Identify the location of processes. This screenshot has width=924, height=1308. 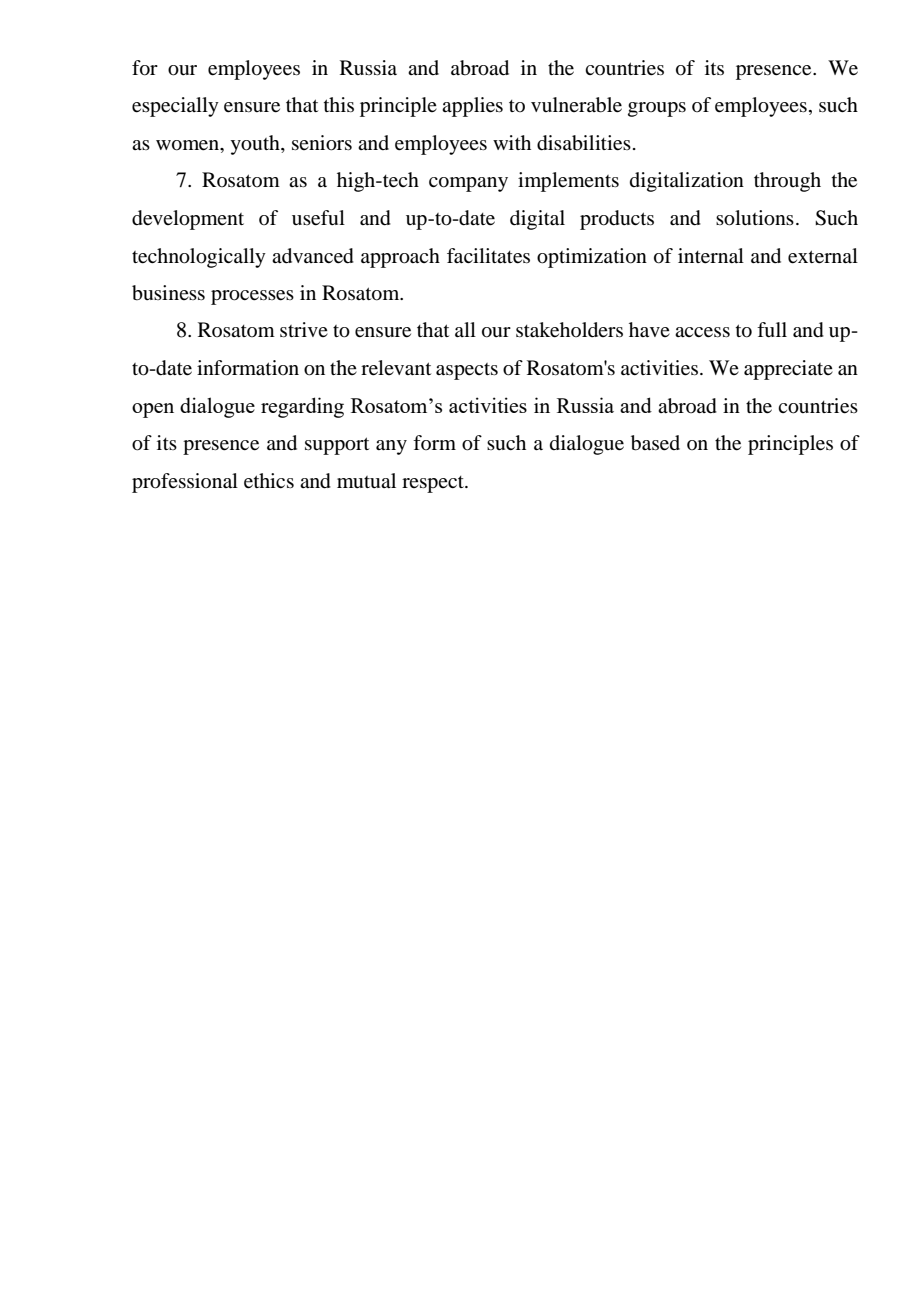
(252, 297).
